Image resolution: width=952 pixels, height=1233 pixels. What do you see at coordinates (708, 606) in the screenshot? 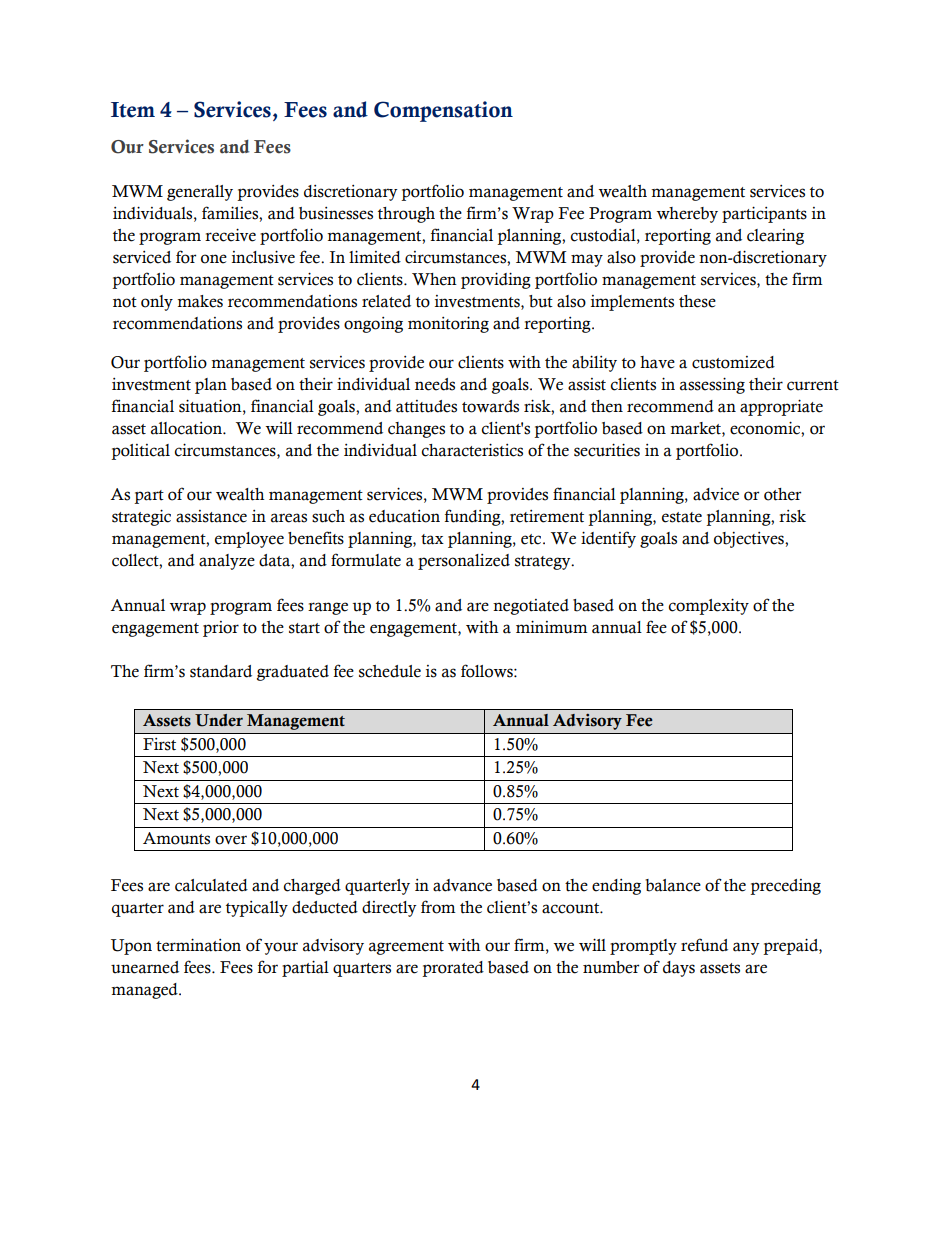
I see `complexity` at bounding box center [708, 606].
